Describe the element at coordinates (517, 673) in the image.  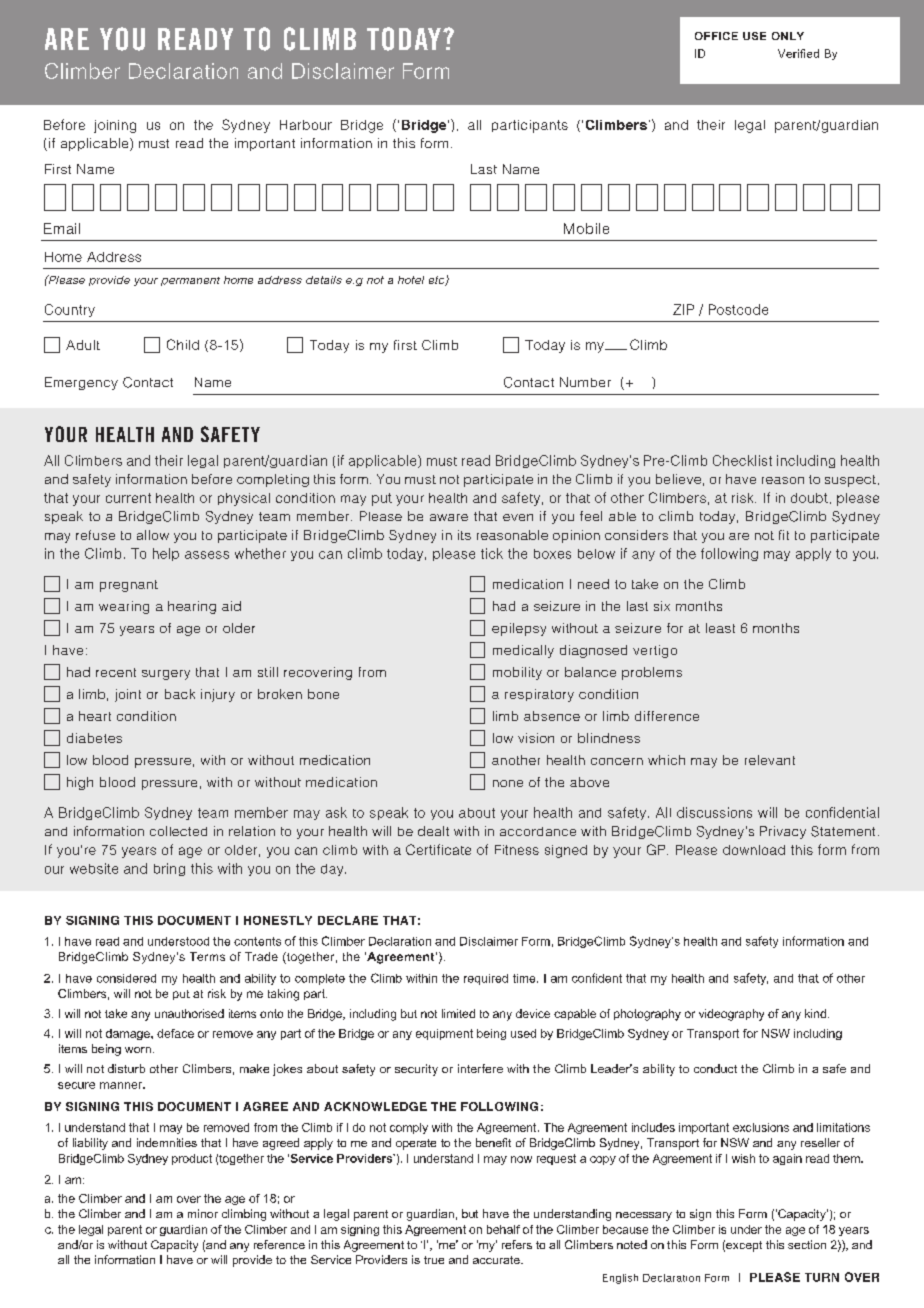
I see `mobility` at that location.
